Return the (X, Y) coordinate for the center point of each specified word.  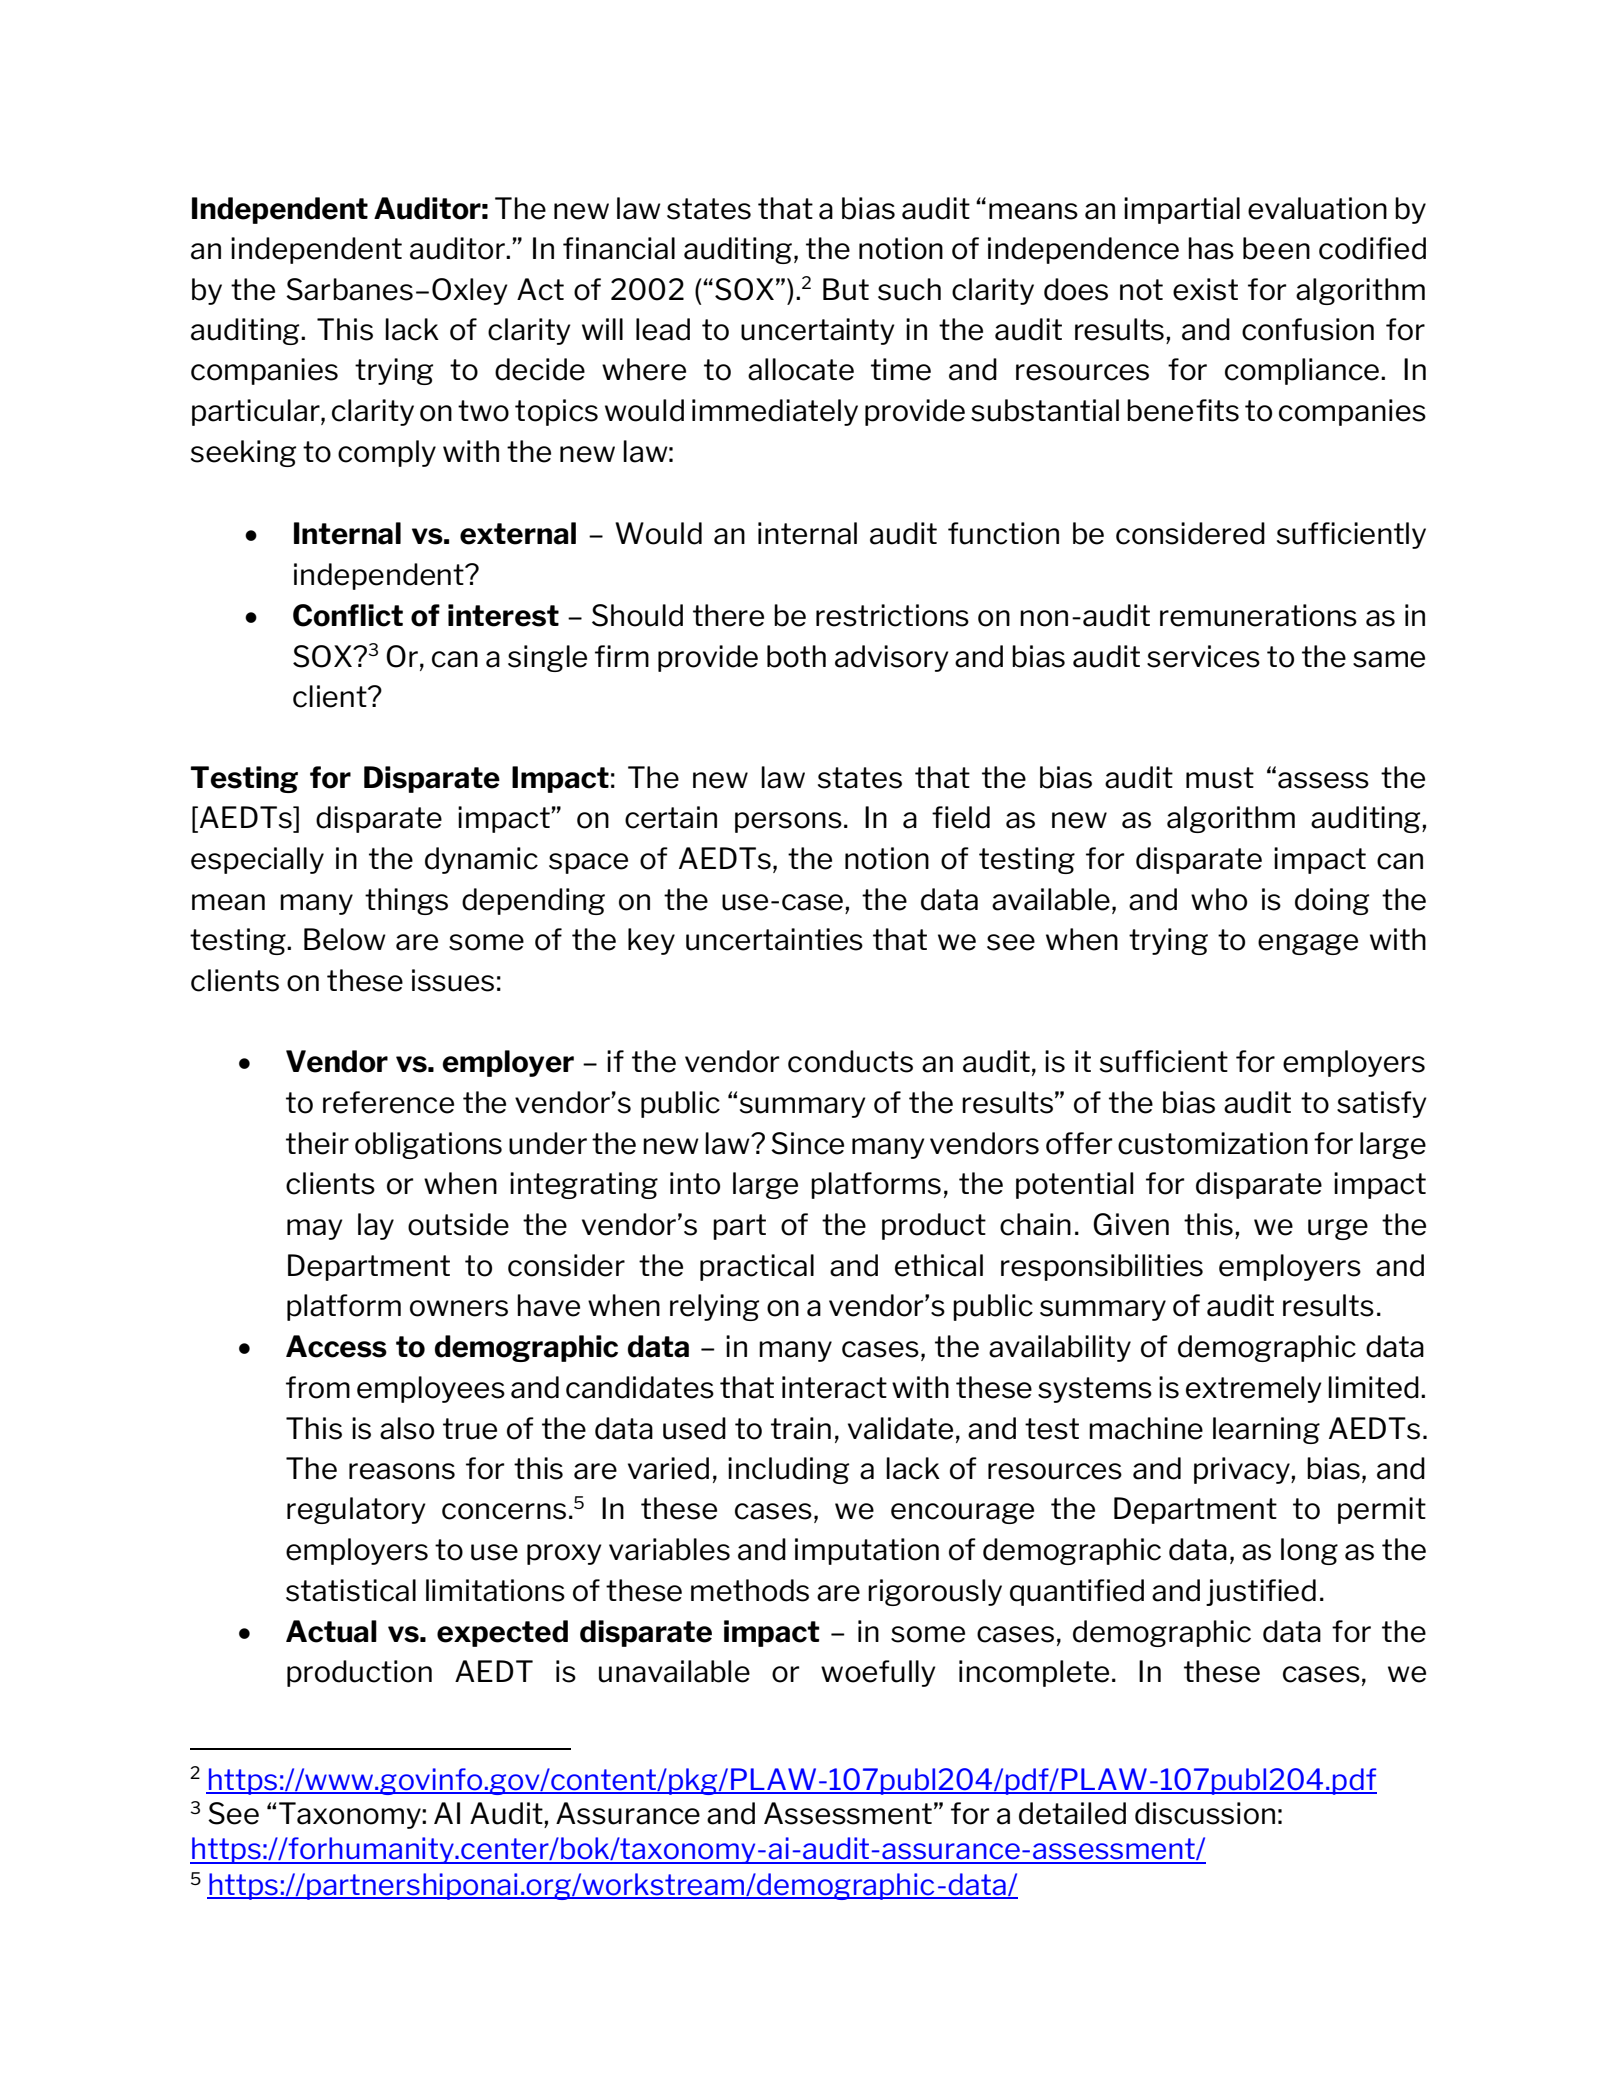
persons (788, 822)
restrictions (892, 615)
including (788, 1470)
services (1203, 656)
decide (540, 369)
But (846, 289)
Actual (331, 1631)
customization (1213, 1143)
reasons (402, 1471)
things (406, 901)
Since (807, 1143)
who (1219, 899)
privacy (1243, 1470)
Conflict (348, 615)
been (1276, 248)
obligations (428, 1145)
